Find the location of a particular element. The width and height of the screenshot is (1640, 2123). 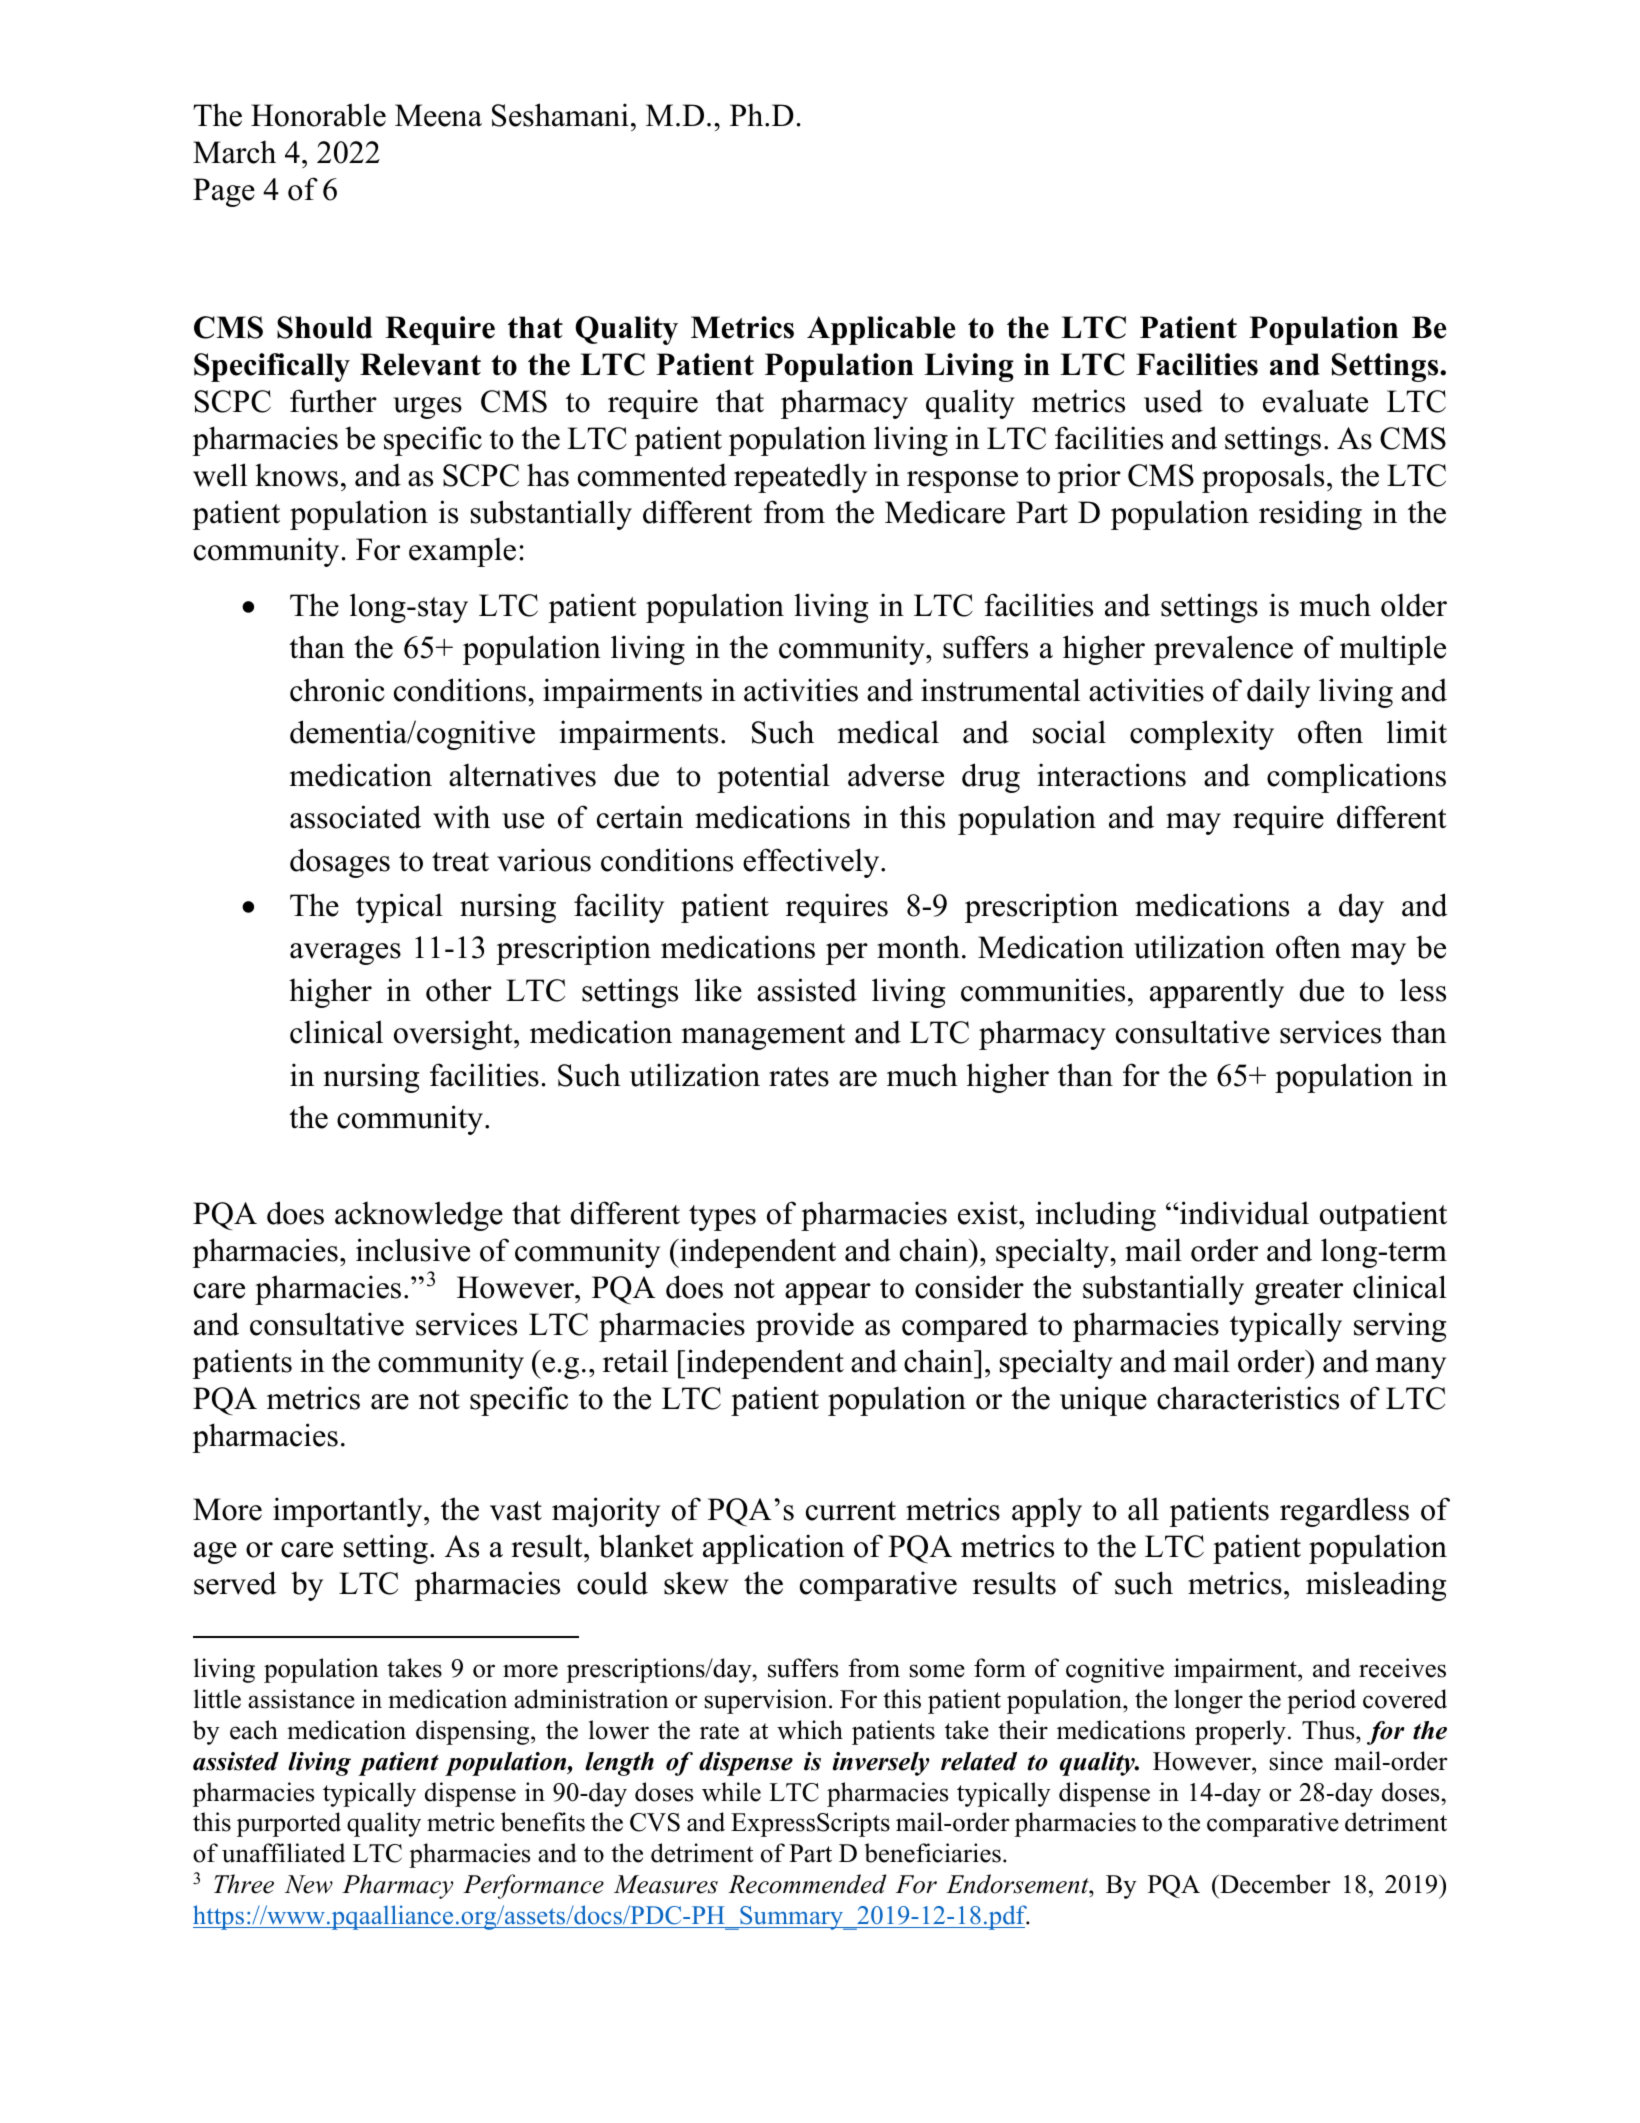

repeatedly is located at coordinates (800, 478).
